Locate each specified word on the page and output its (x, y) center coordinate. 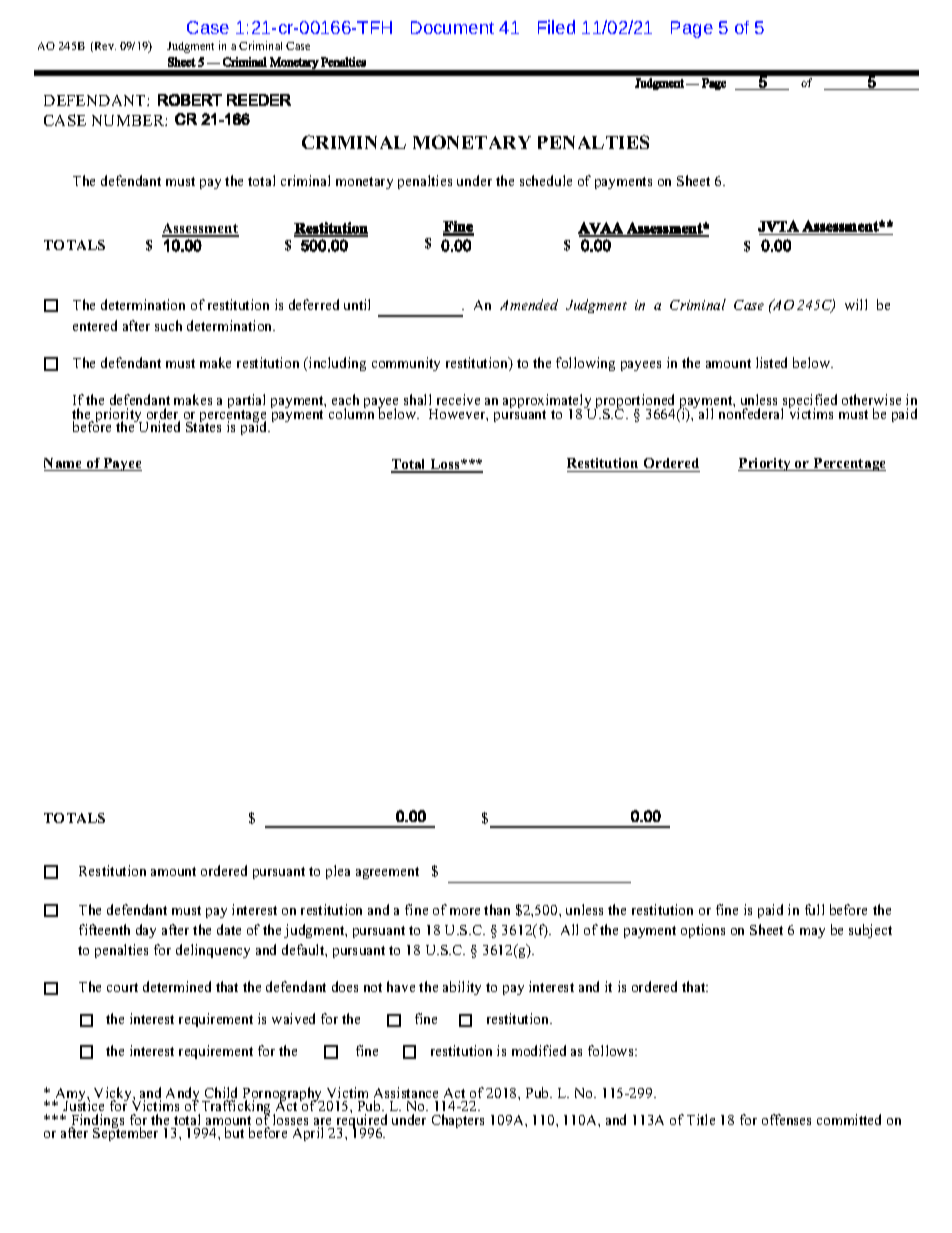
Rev (104, 47)
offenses (786, 1119)
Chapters (458, 1121)
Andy (184, 1095)
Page (692, 29)
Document (452, 27)
